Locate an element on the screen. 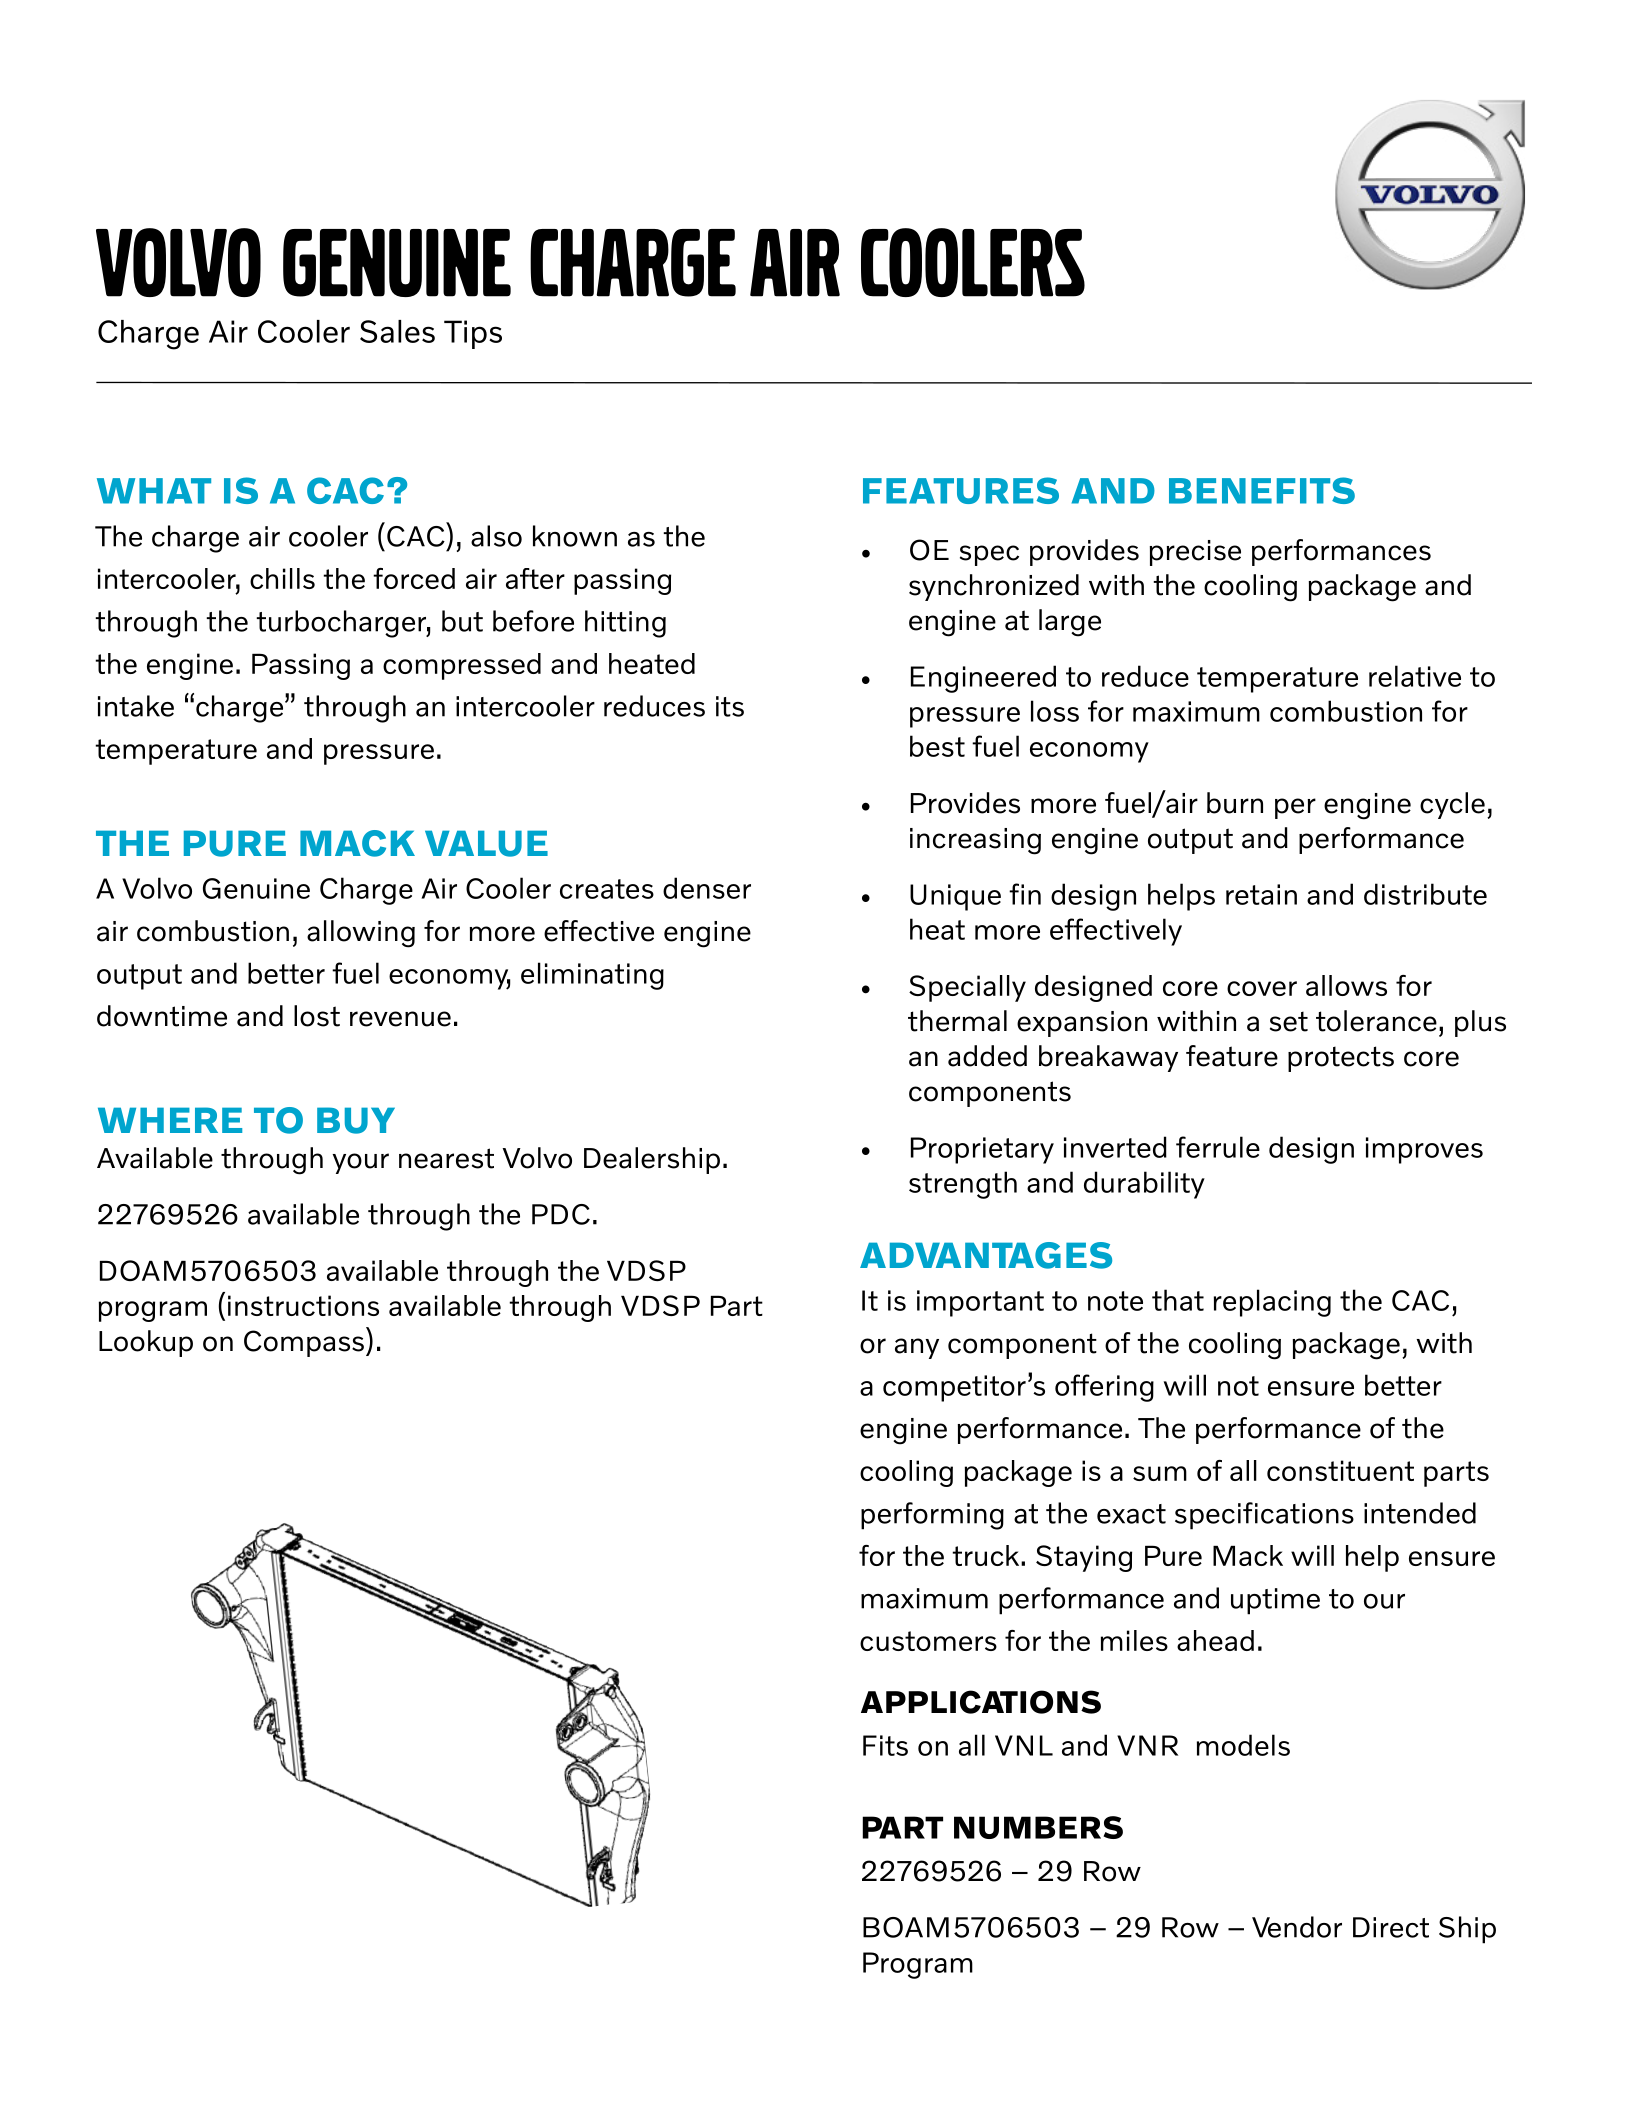 The height and width of the screenshot is (2105, 1627). precise is located at coordinates (1195, 553).
